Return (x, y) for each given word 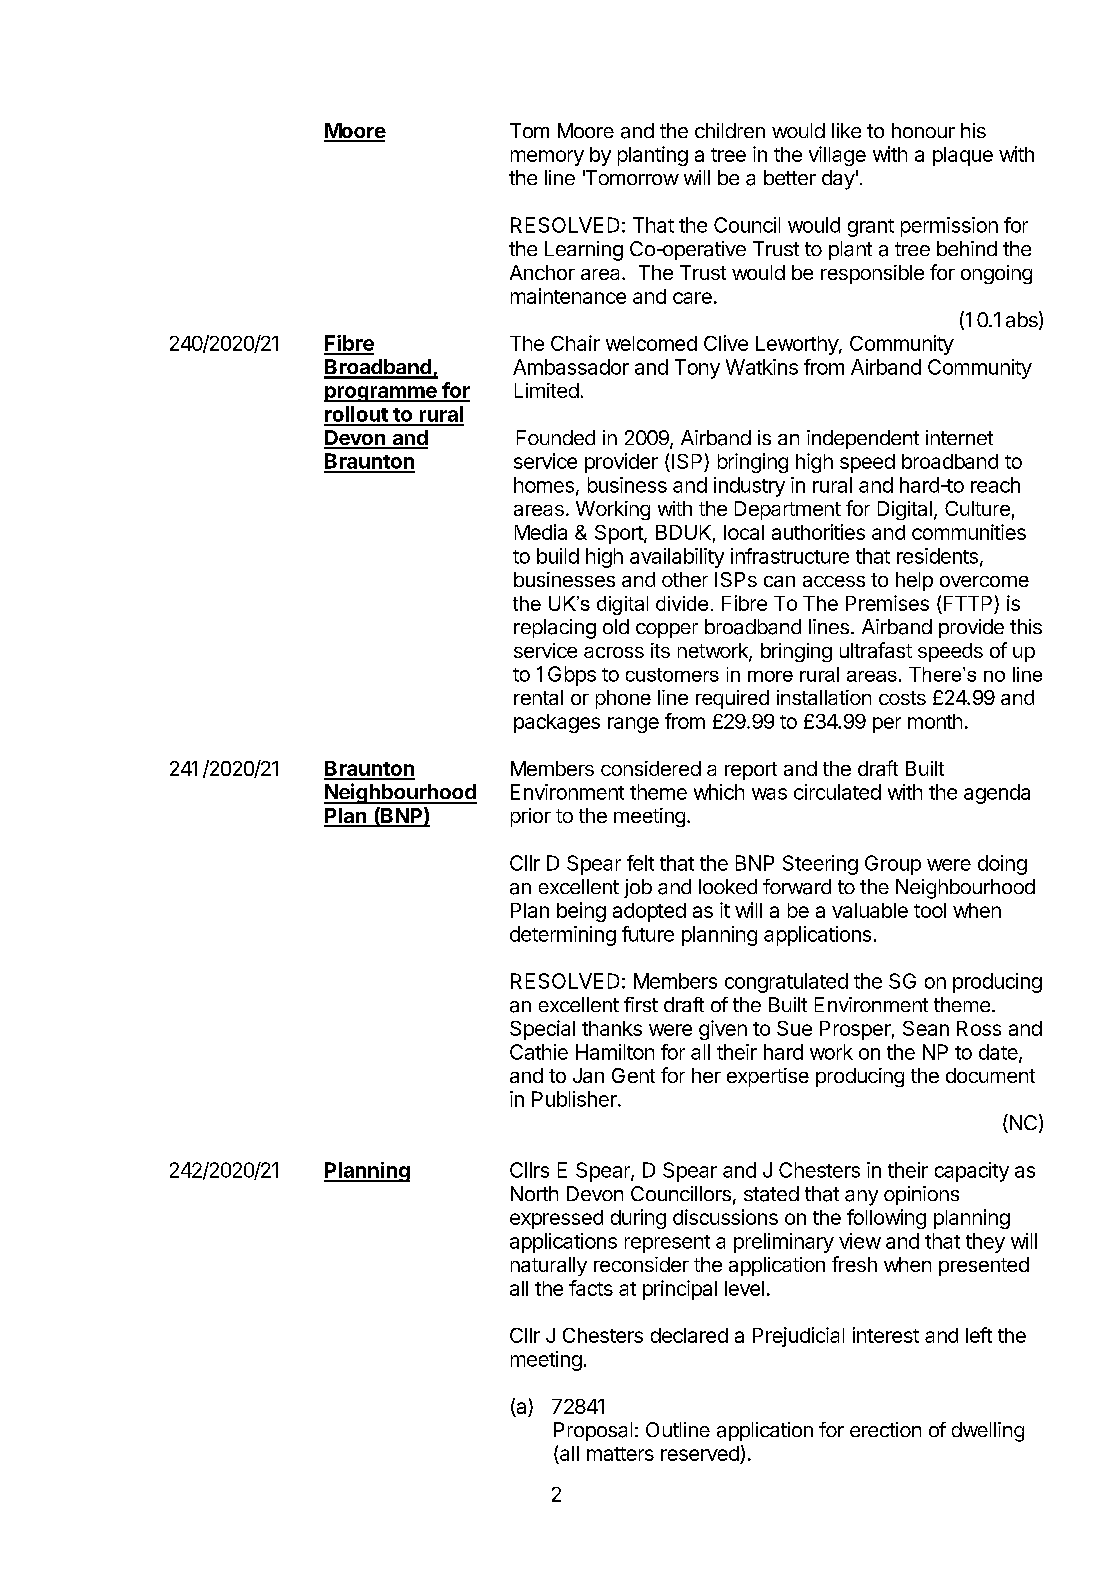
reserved (701, 1455)
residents (937, 556)
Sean (926, 1028)
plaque (963, 156)
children (730, 130)
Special (542, 1030)
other (685, 579)
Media (541, 532)
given (723, 1030)
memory (547, 158)
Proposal (593, 1431)
